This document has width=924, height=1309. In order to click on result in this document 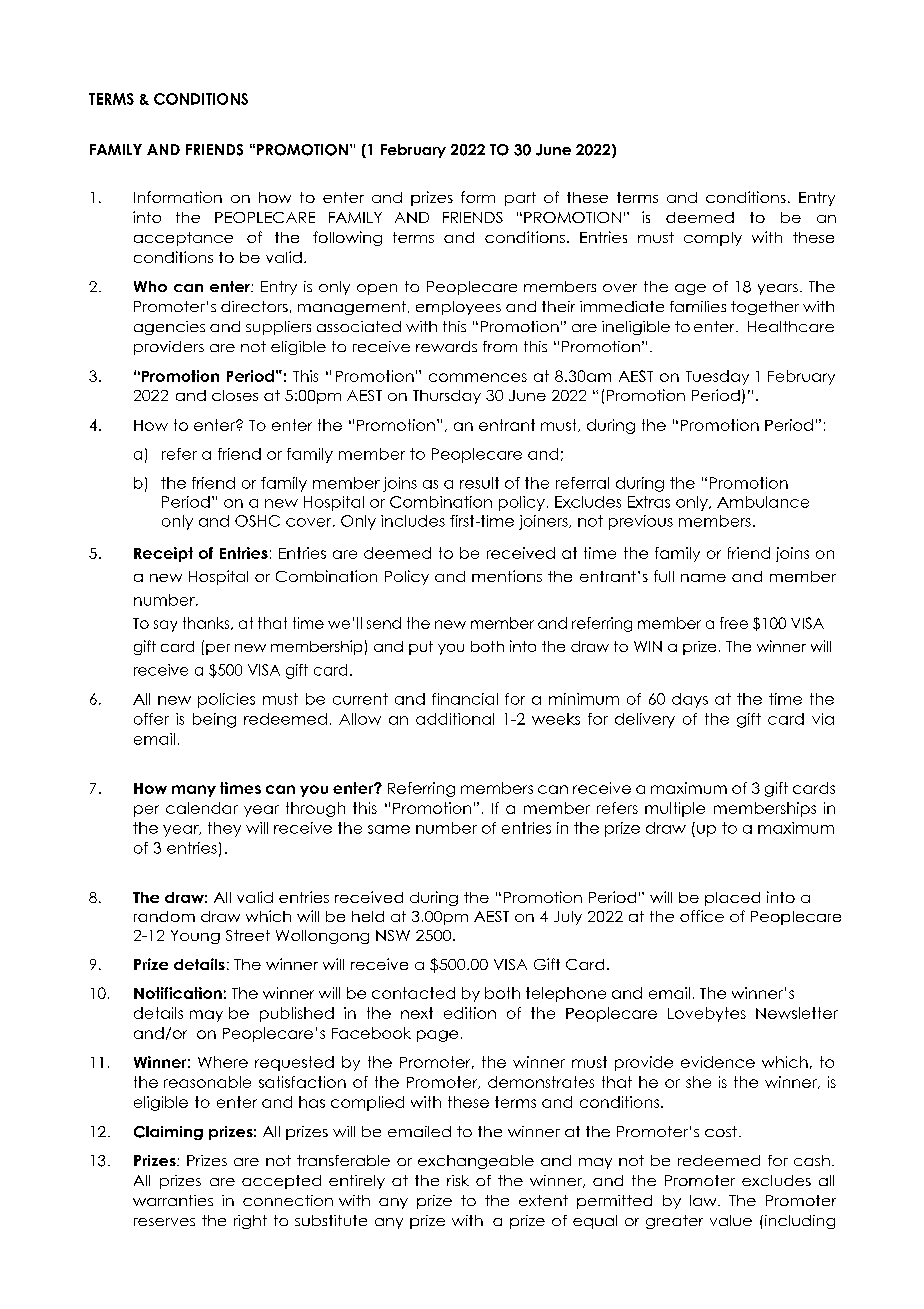, I will do `click(479, 483)`.
